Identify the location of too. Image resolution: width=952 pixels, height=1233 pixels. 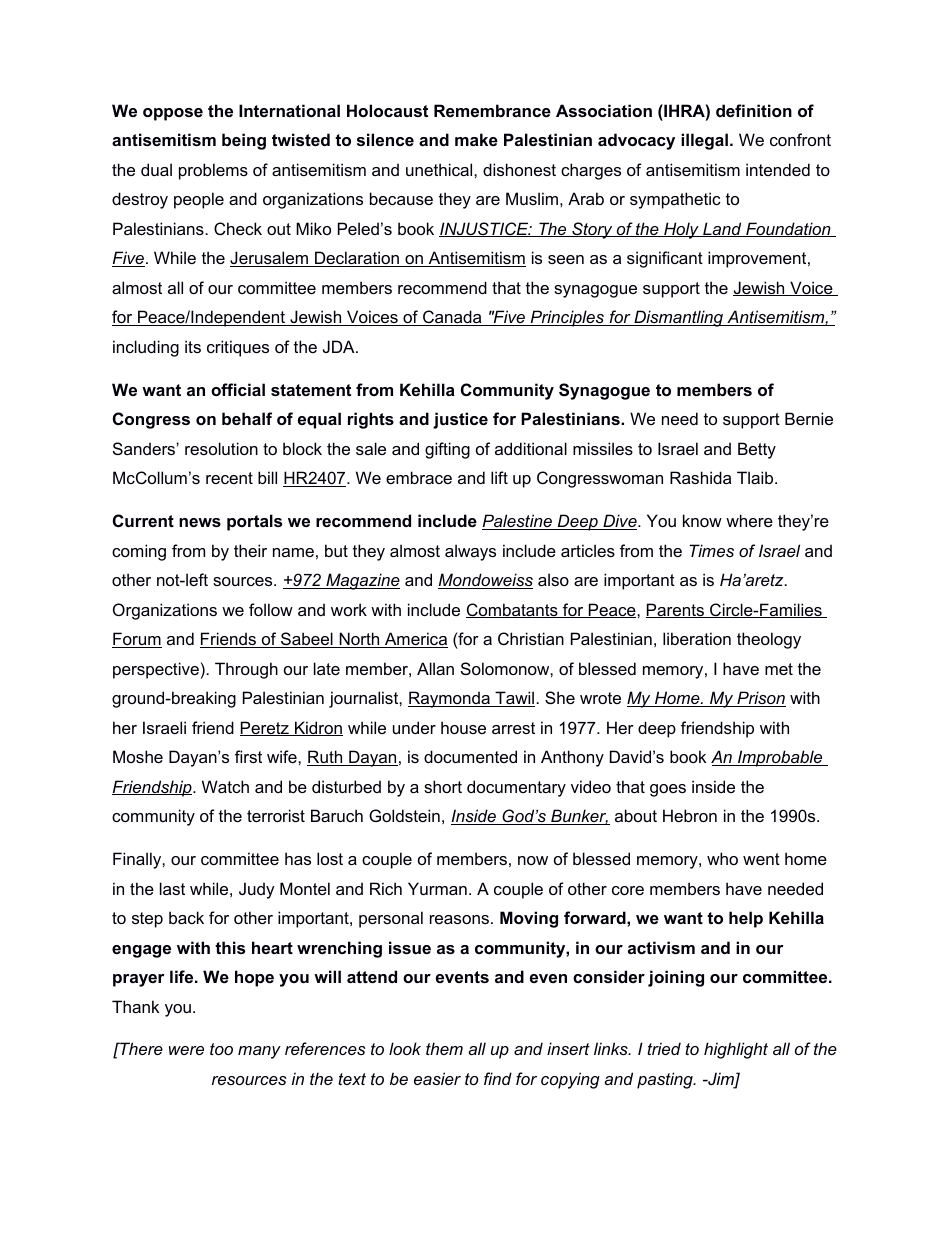
(221, 1049).
